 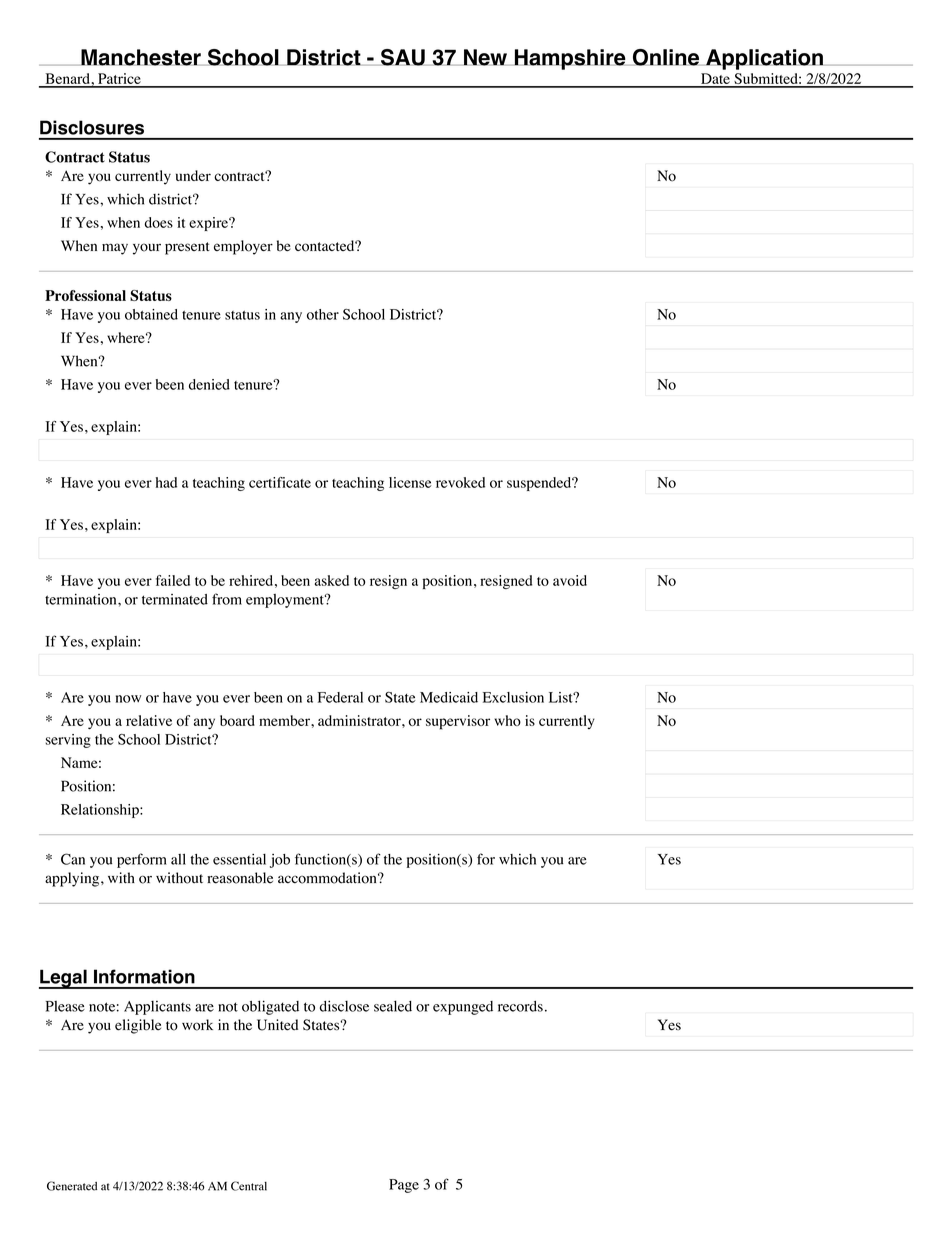 I want to click on terminated, so click(x=175, y=599).
